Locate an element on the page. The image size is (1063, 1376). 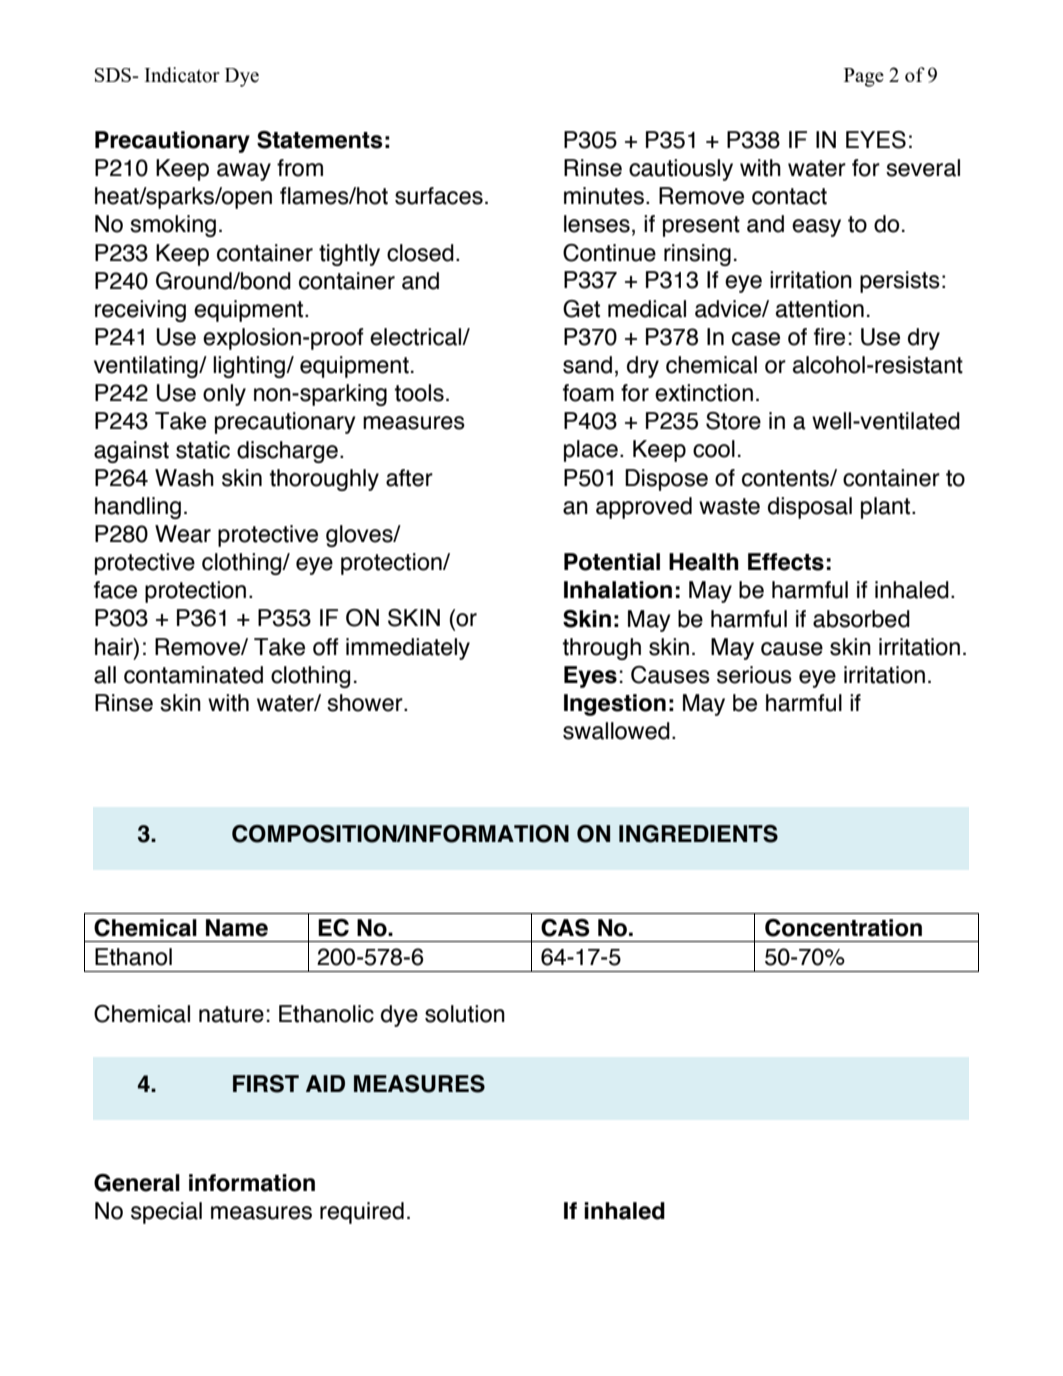
contaminated is located at coordinates (193, 675).
